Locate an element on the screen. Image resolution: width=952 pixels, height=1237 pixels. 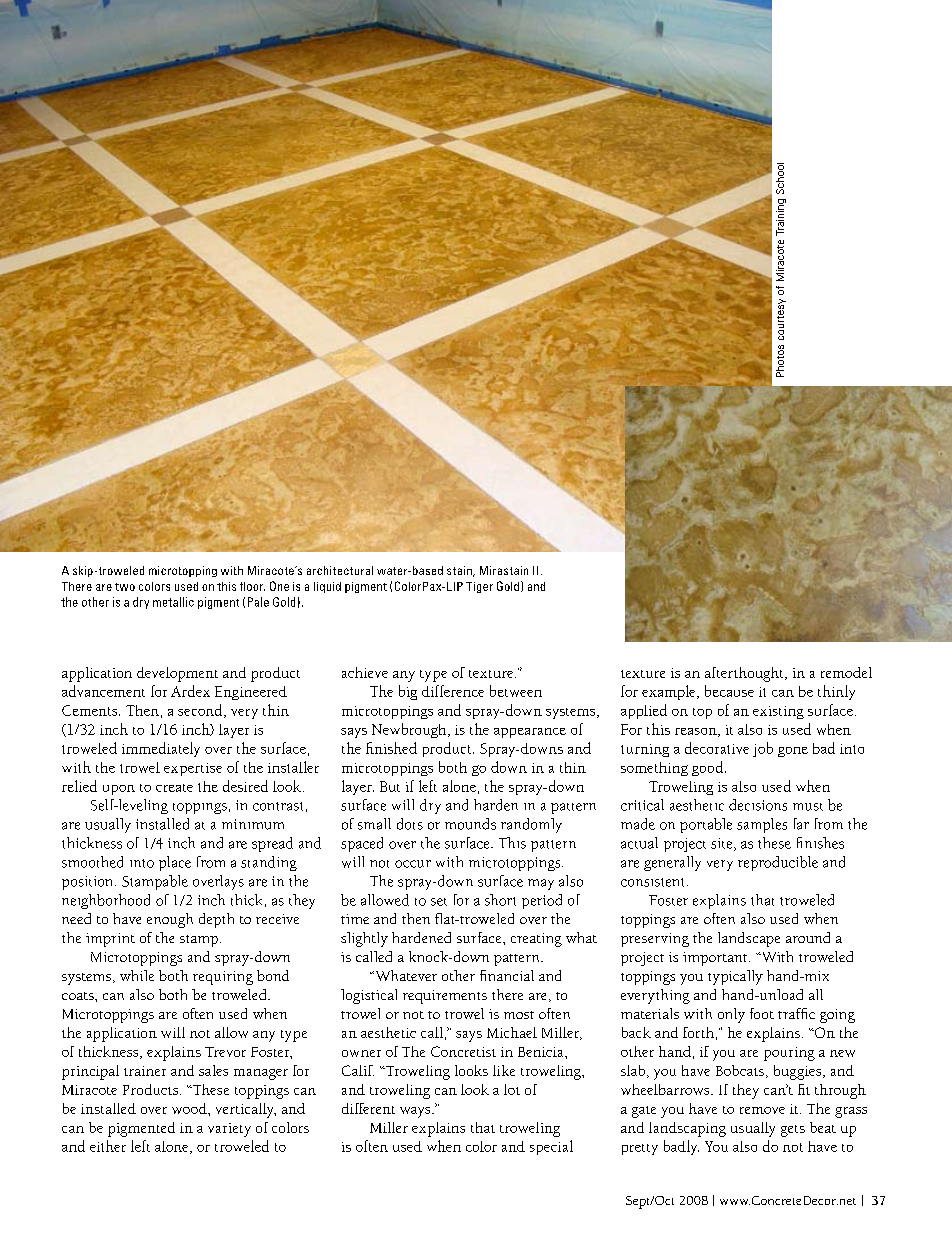
occur is located at coordinates (413, 864).
